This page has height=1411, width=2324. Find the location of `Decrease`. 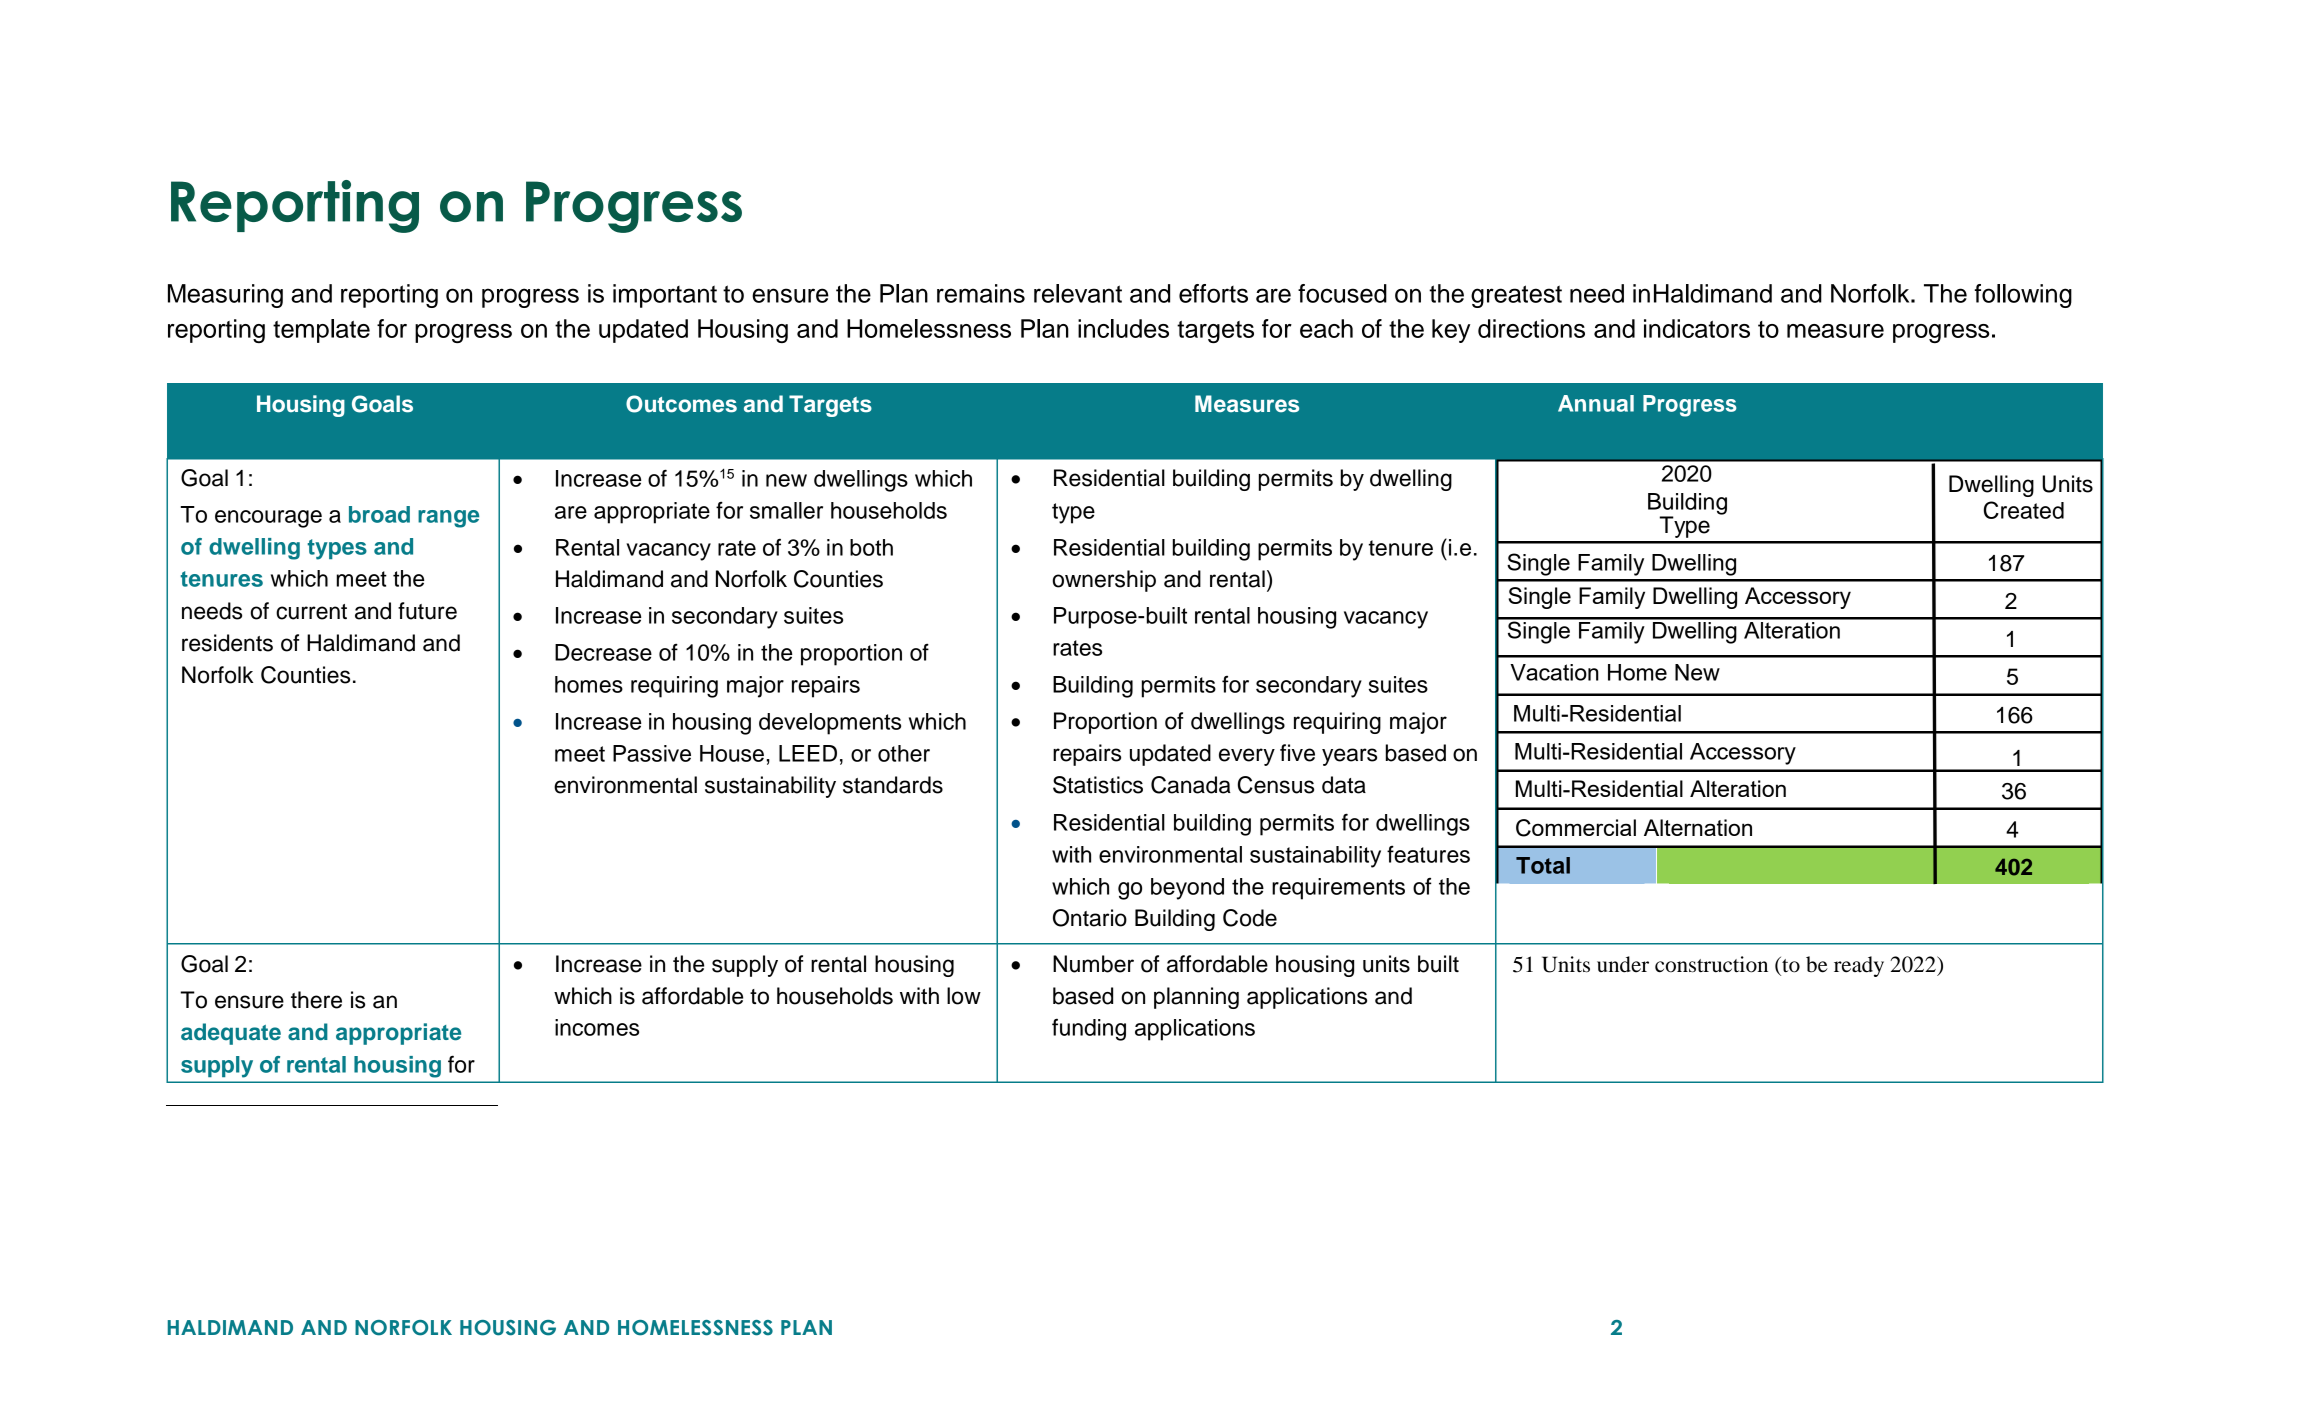

Decrease is located at coordinates (603, 652).
